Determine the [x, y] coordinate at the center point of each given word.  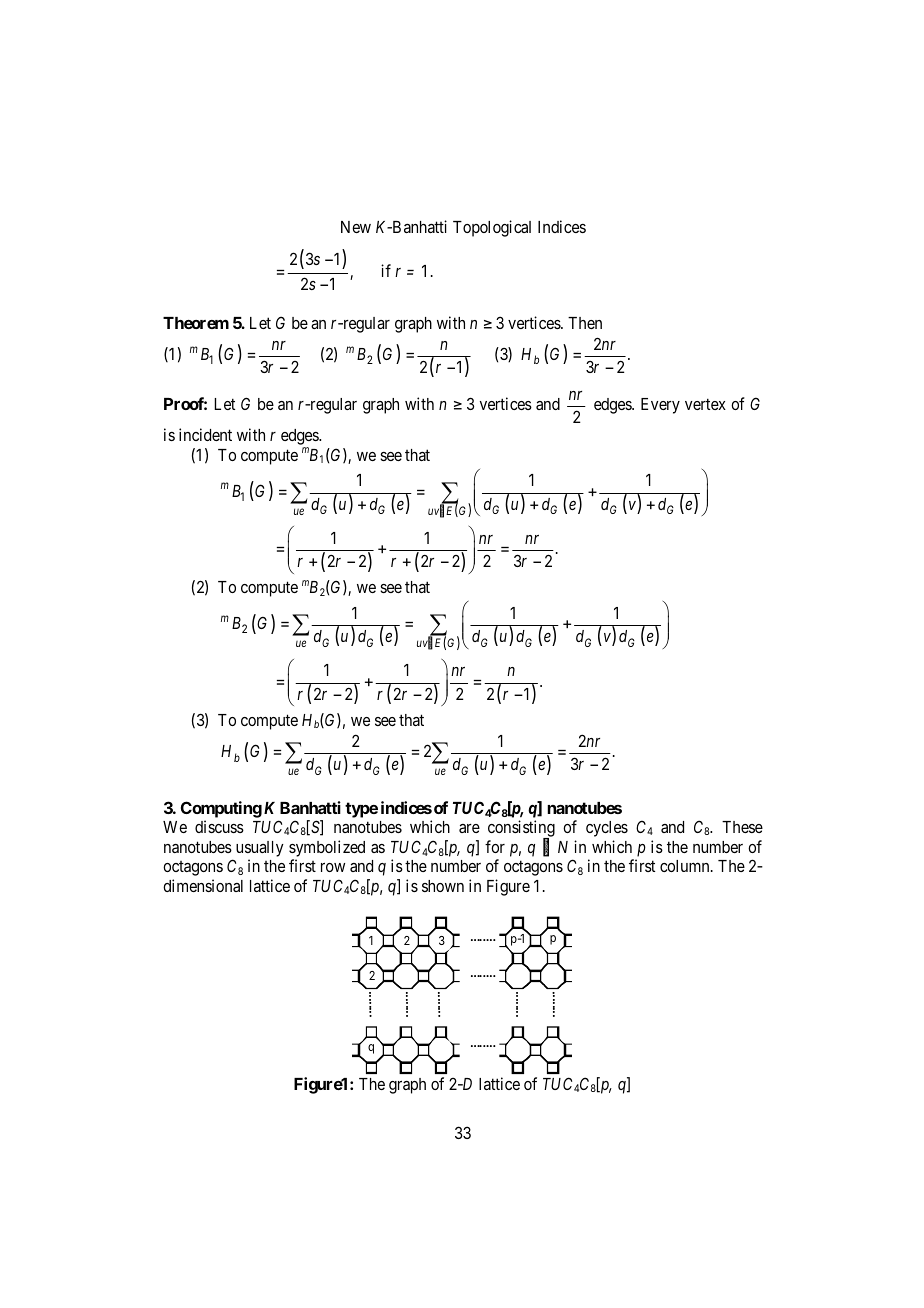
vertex [705, 404]
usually [260, 850]
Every [660, 406]
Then [585, 323]
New [356, 227]
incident [205, 434]
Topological [492, 228]
